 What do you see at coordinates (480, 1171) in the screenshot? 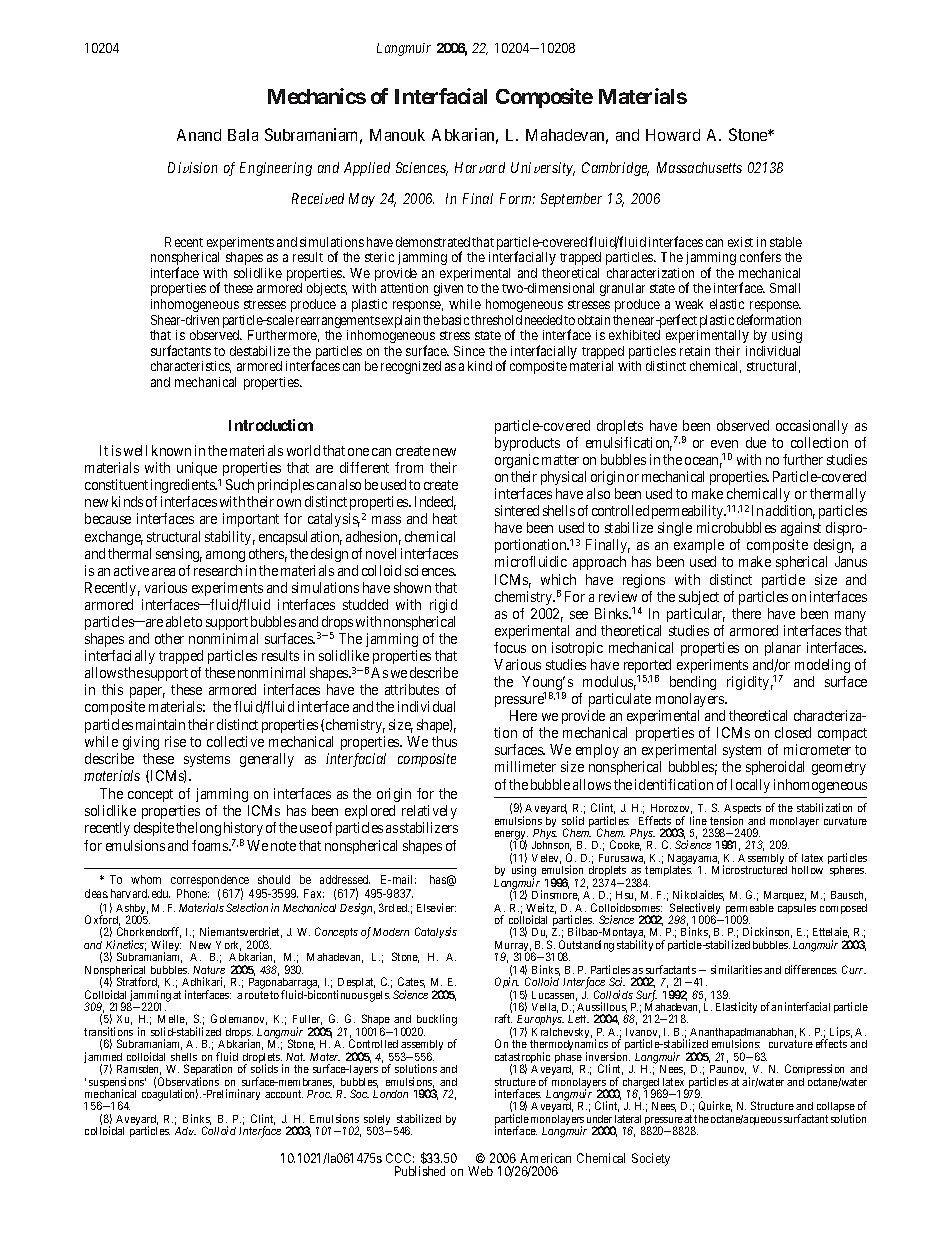
I see `Web` at bounding box center [480, 1171].
